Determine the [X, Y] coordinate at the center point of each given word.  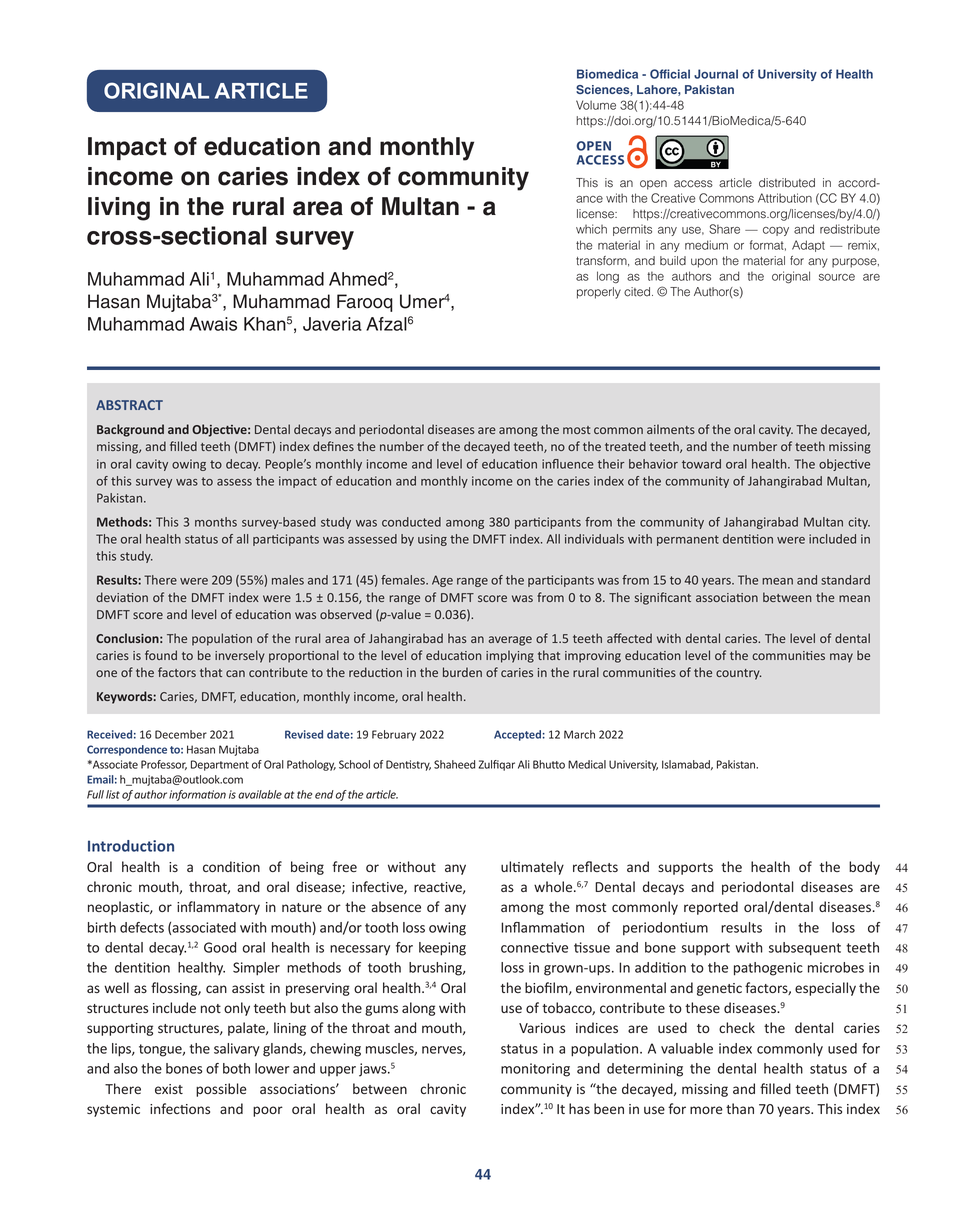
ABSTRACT [129, 405]
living [119, 209]
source [837, 277]
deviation [122, 597]
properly [599, 293]
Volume [596, 105]
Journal [716, 74]
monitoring [535, 1070]
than [740, 1108]
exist [169, 1089]
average [510, 641]
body [864, 868]
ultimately [532, 868]
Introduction [131, 846]
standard [845, 580]
